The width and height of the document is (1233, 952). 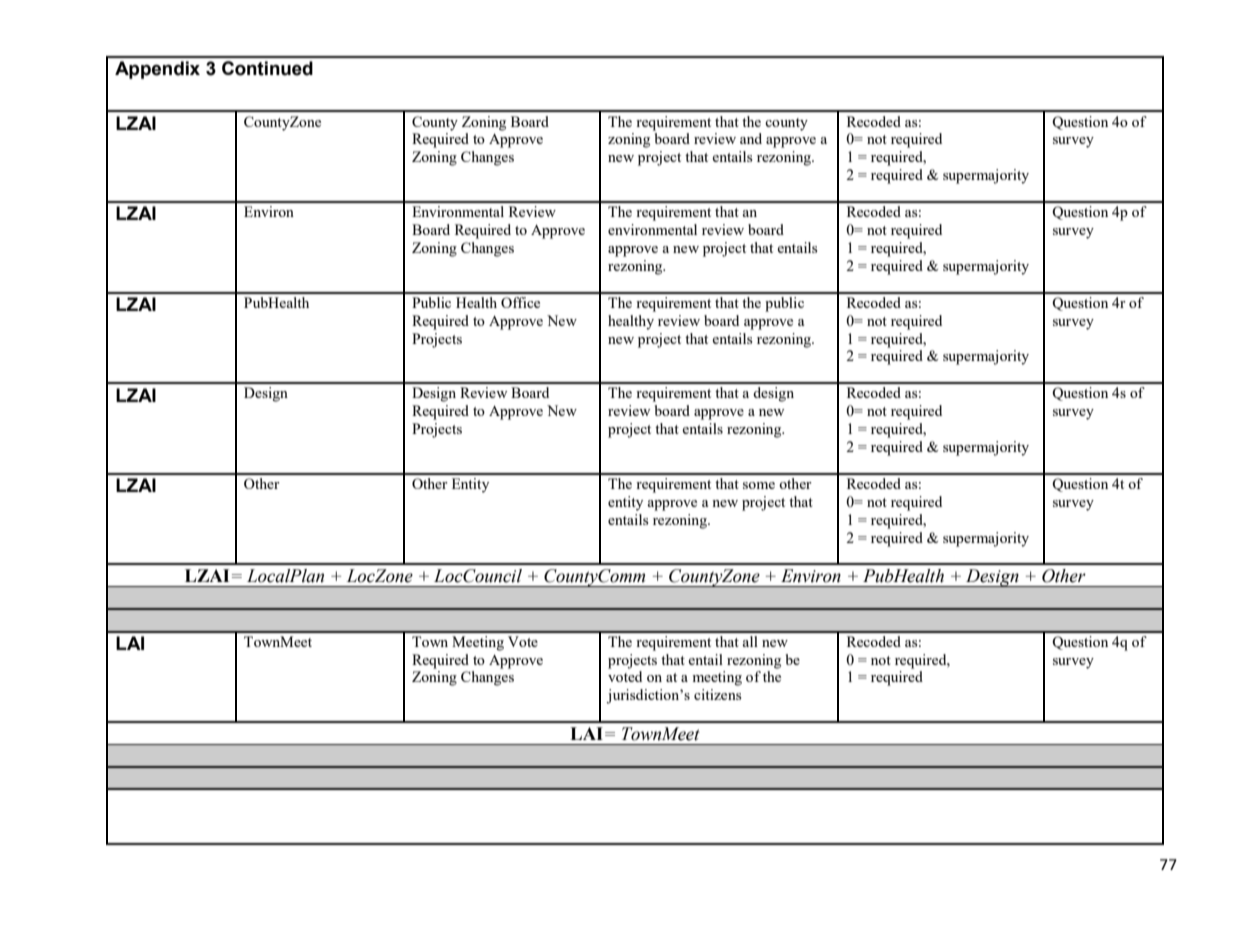 I want to click on Appendix, so click(x=157, y=70).
